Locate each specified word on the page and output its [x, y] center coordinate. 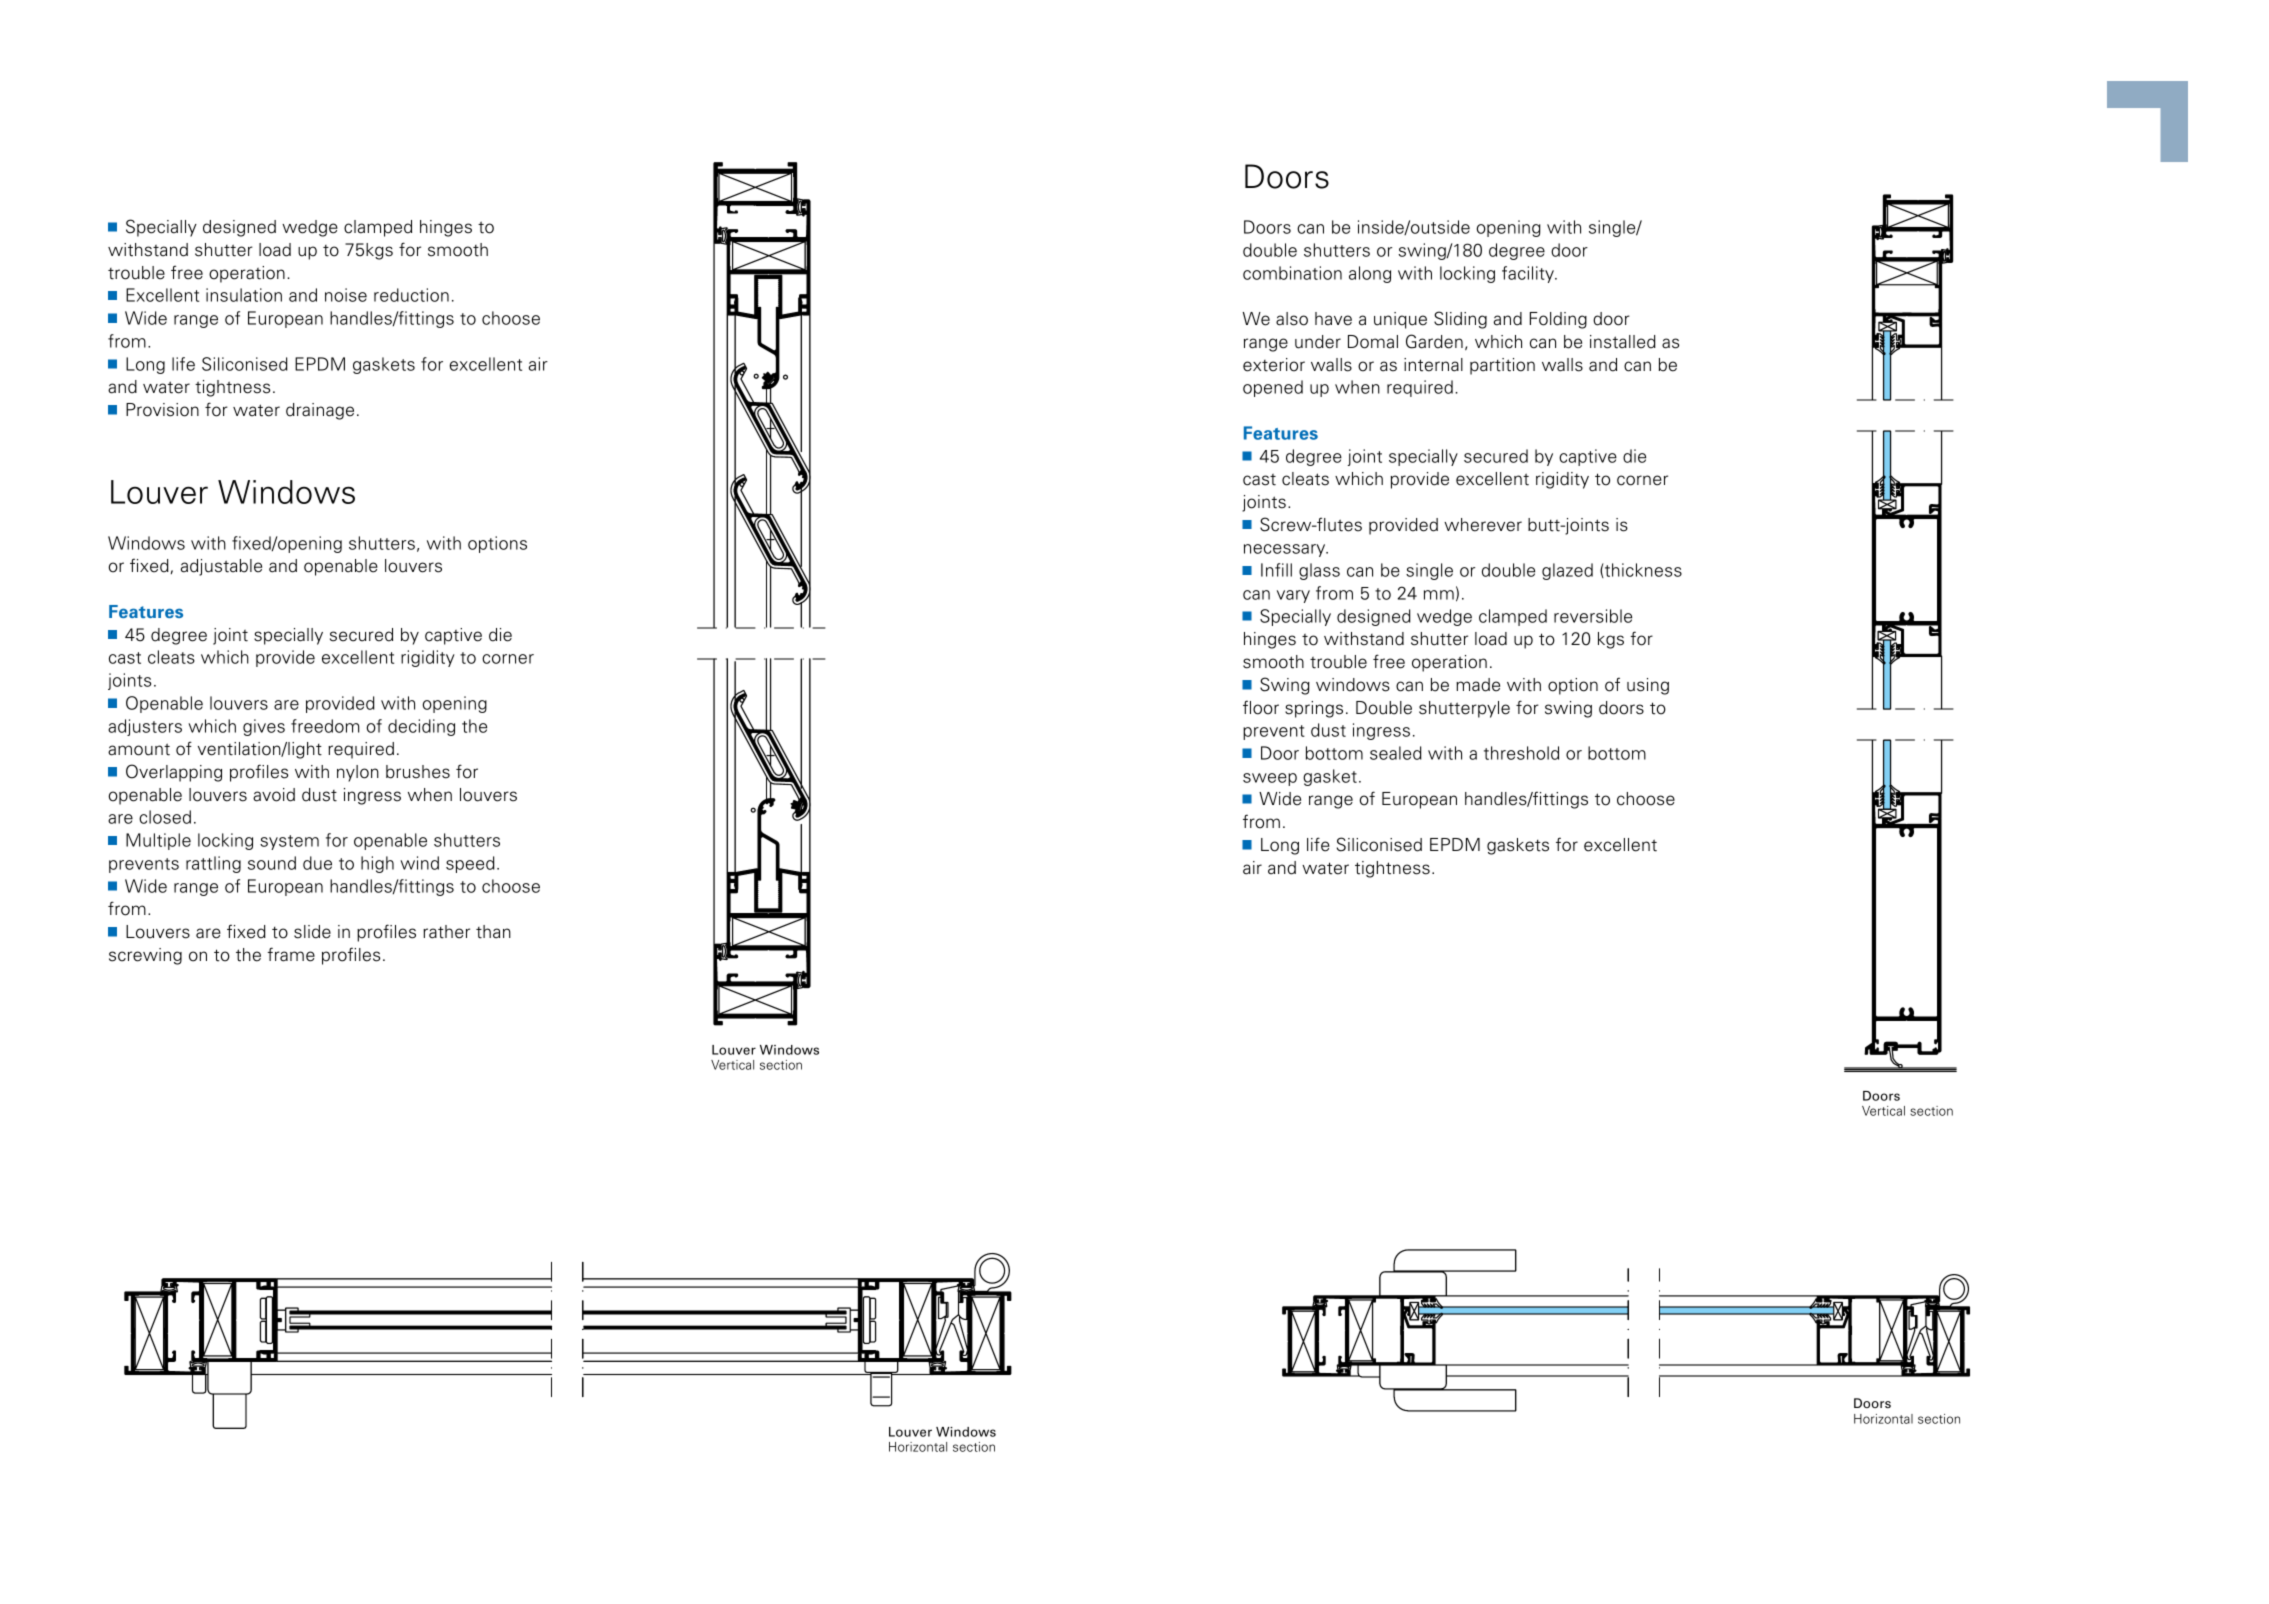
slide [312, 932]
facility [1529, 274]
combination [1292, 273]
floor [1261, 707]
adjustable [221, 567]
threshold [1521, 753]
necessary [1286, 550]
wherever [1483, 525]
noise [346, 295]
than [493, 932]
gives [264, 727]
